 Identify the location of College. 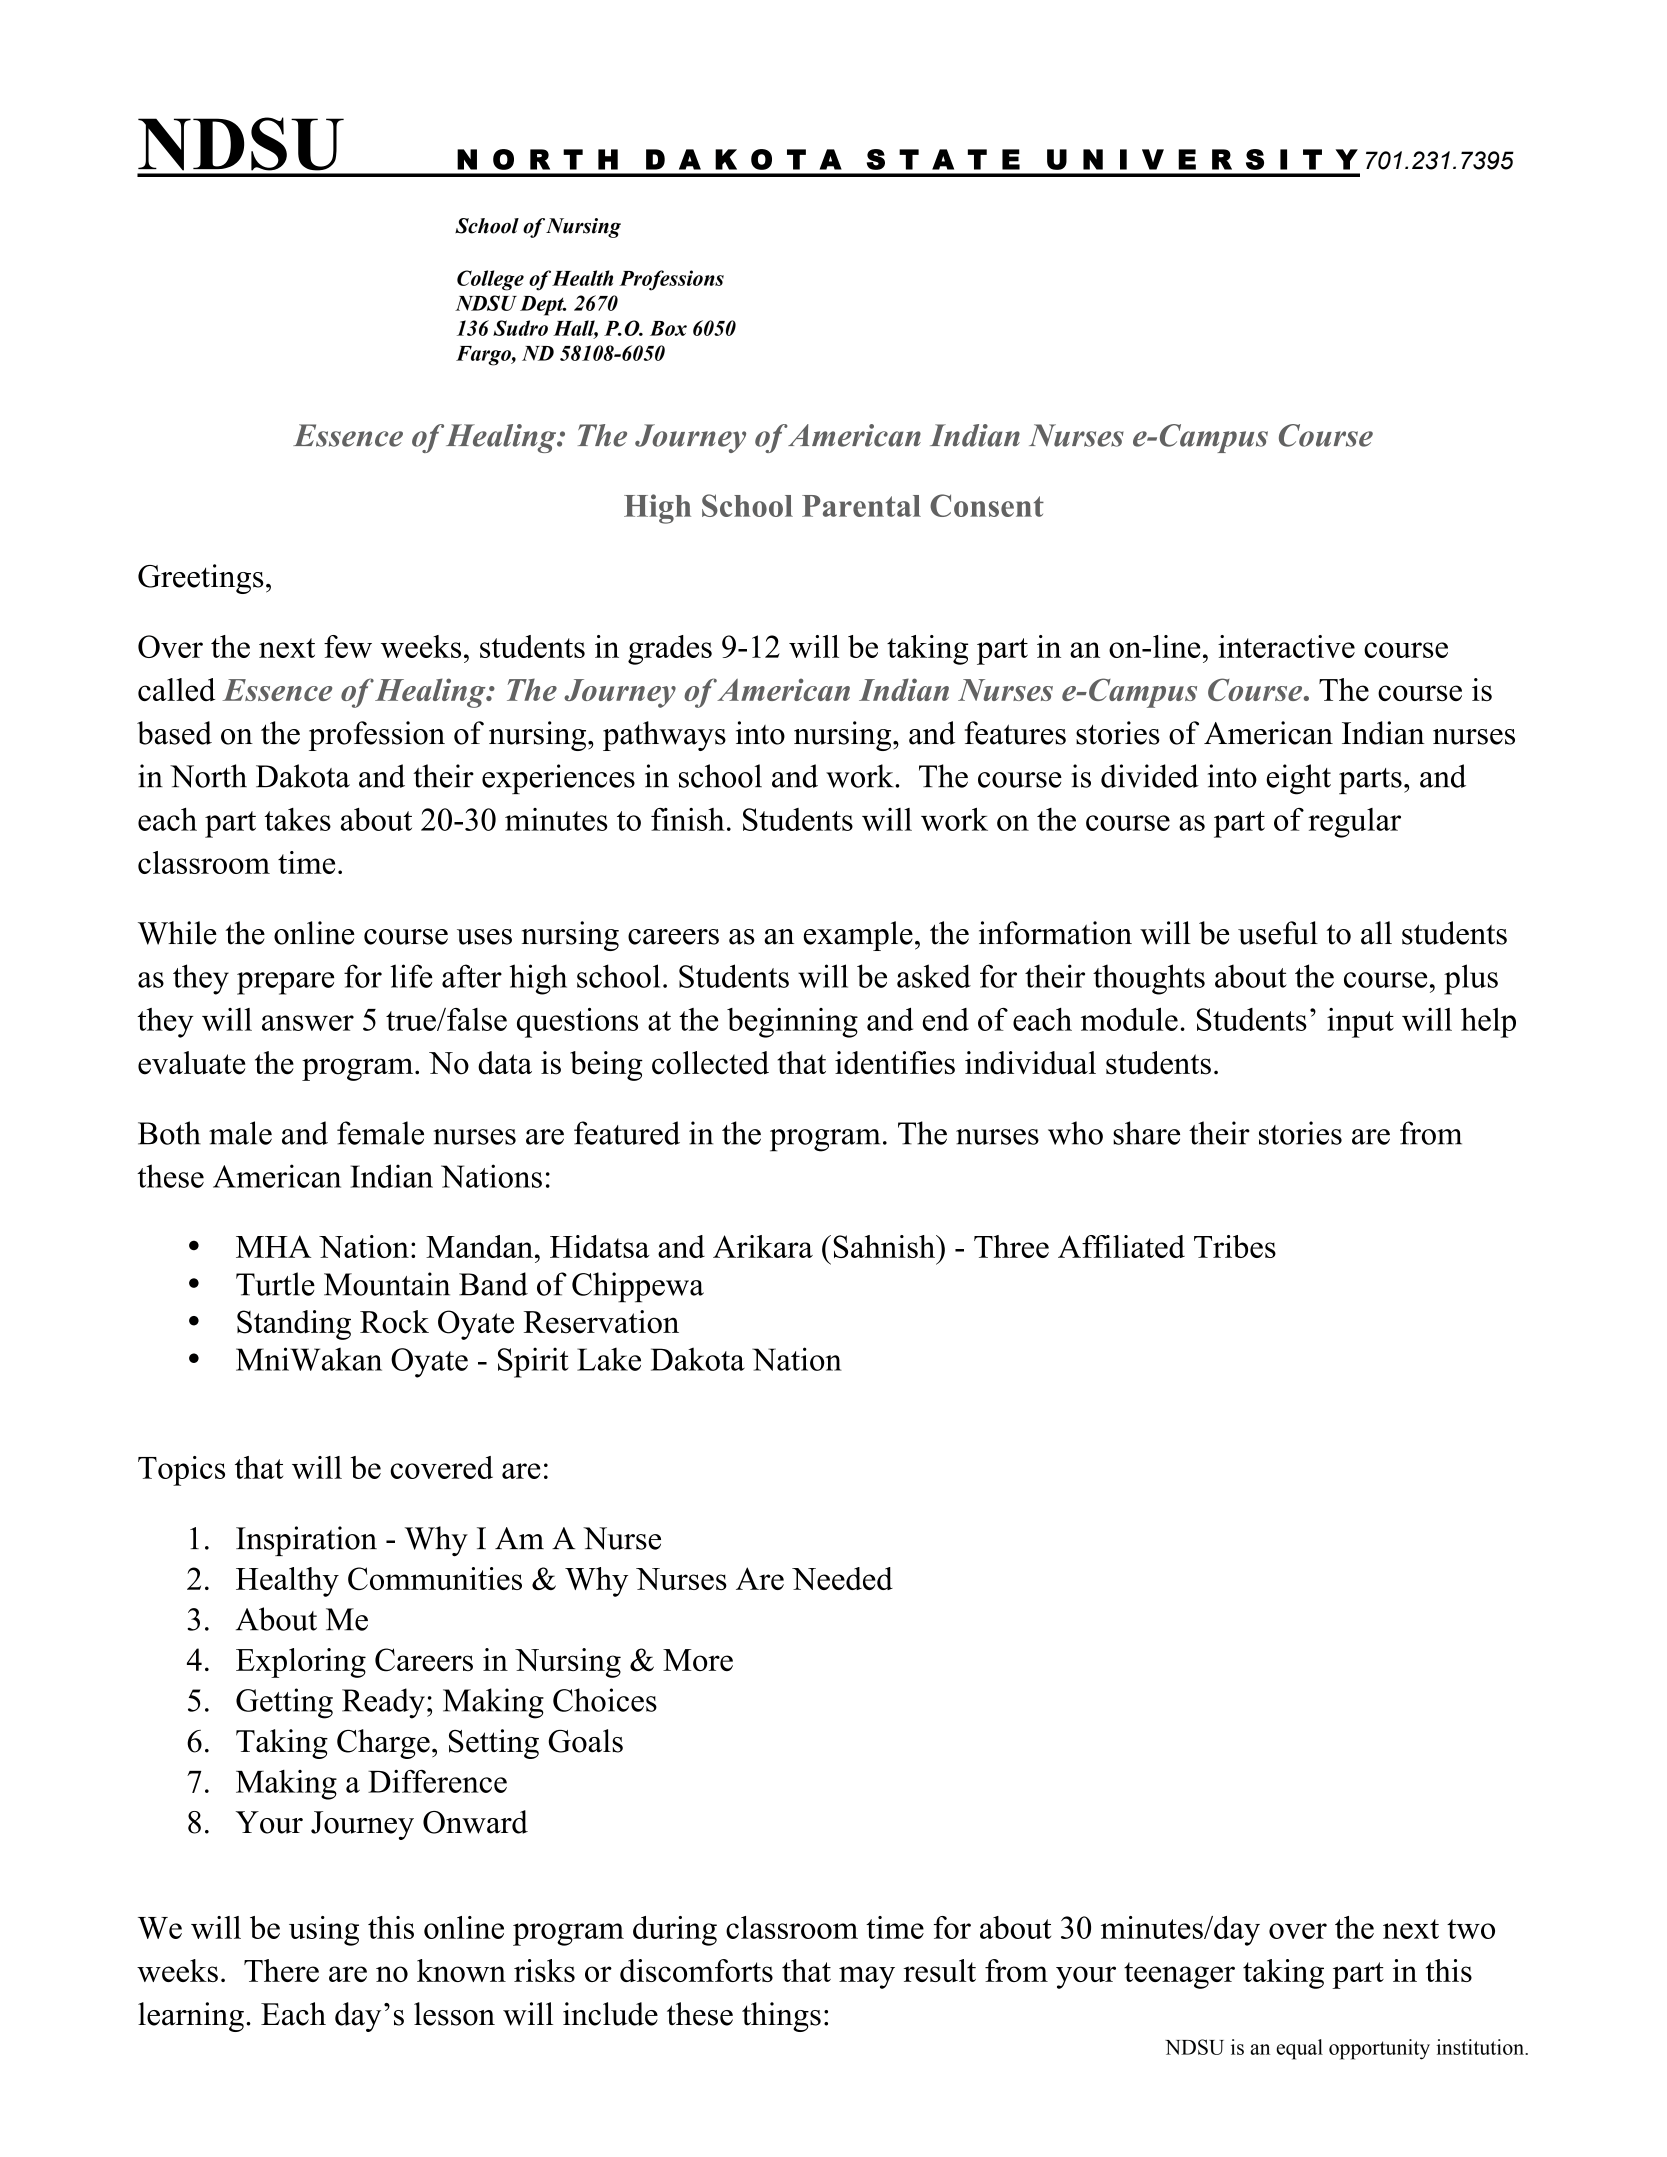
(490, 280).
